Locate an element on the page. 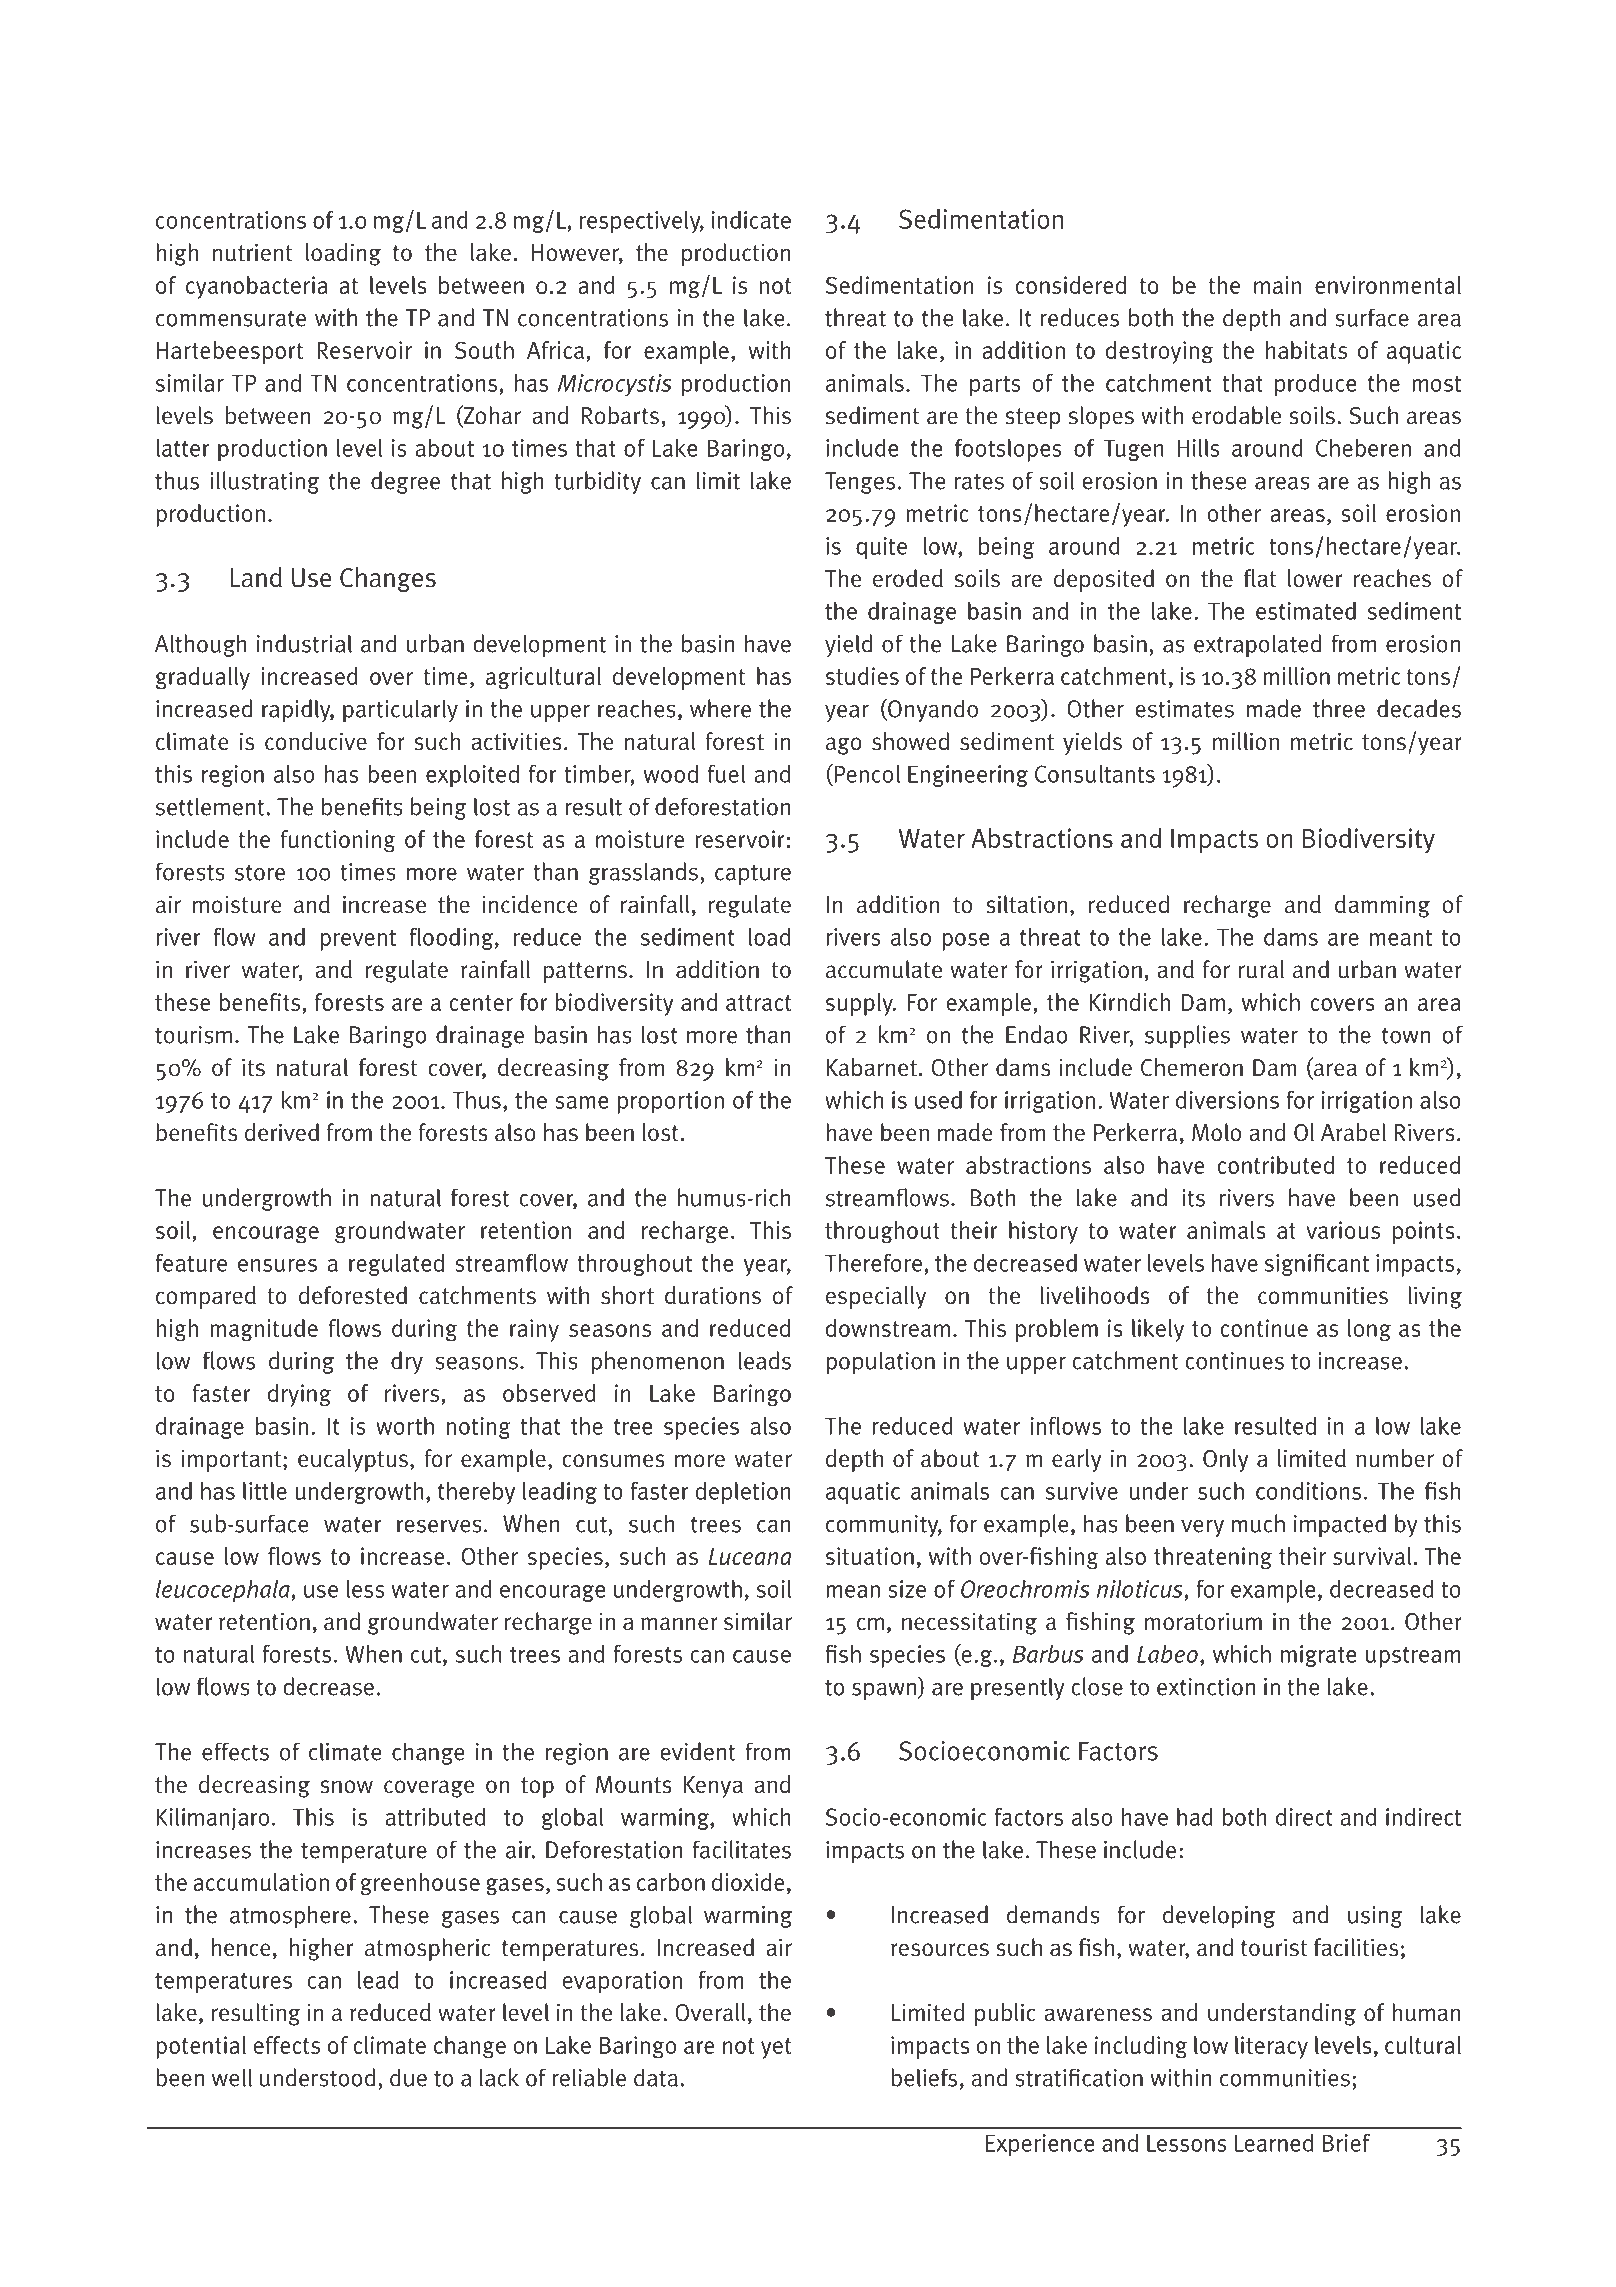  contributed is located at coordinates (1275, 1165).
